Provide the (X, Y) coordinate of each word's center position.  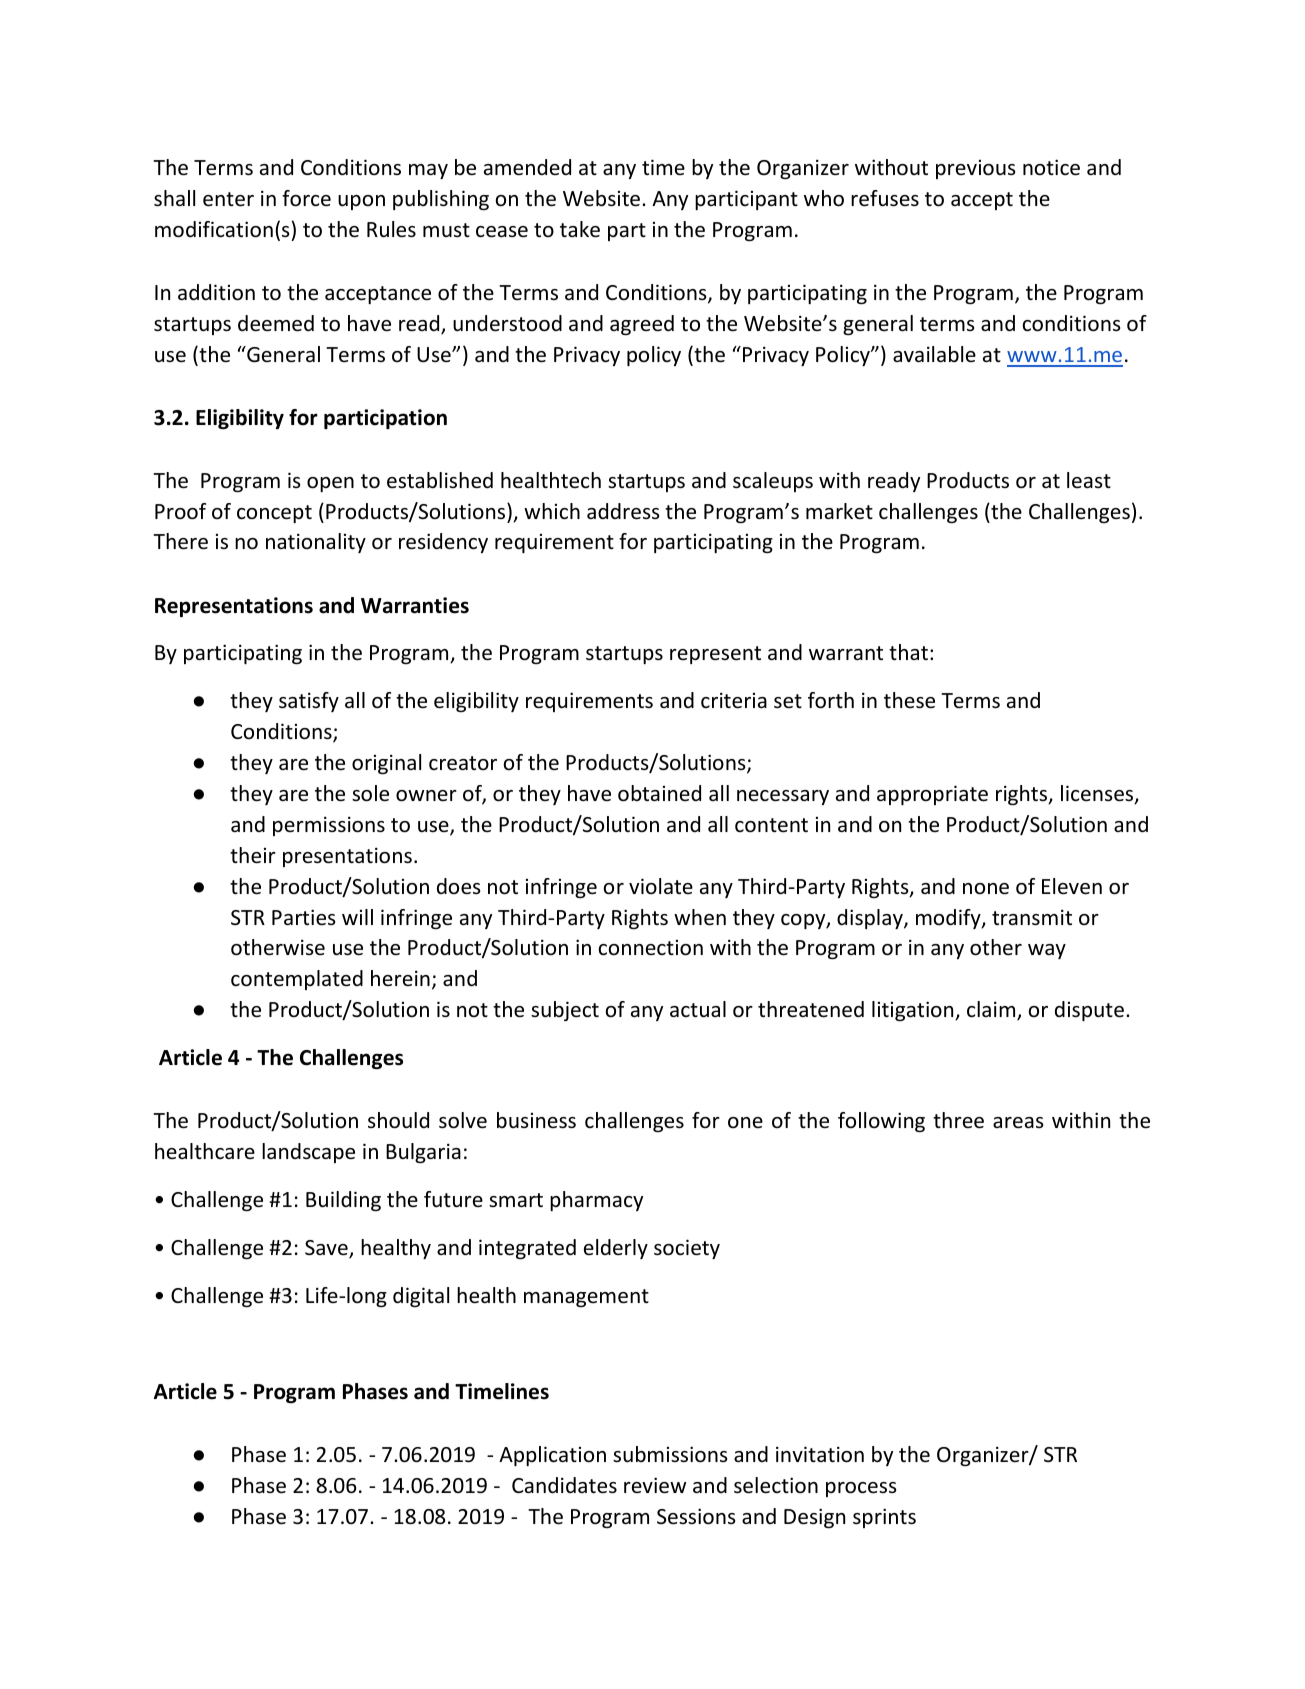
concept (274, 514)
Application (552, 1456)
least (1089, 480)
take (580, 229)
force (306, 198)
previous (975, 169)
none (986, 889)
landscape (308, 1153)
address (623, 511)
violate (661, 886)
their (253, 855)
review (655, 1485)
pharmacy (596, 1201)
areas (1018, 1123)
